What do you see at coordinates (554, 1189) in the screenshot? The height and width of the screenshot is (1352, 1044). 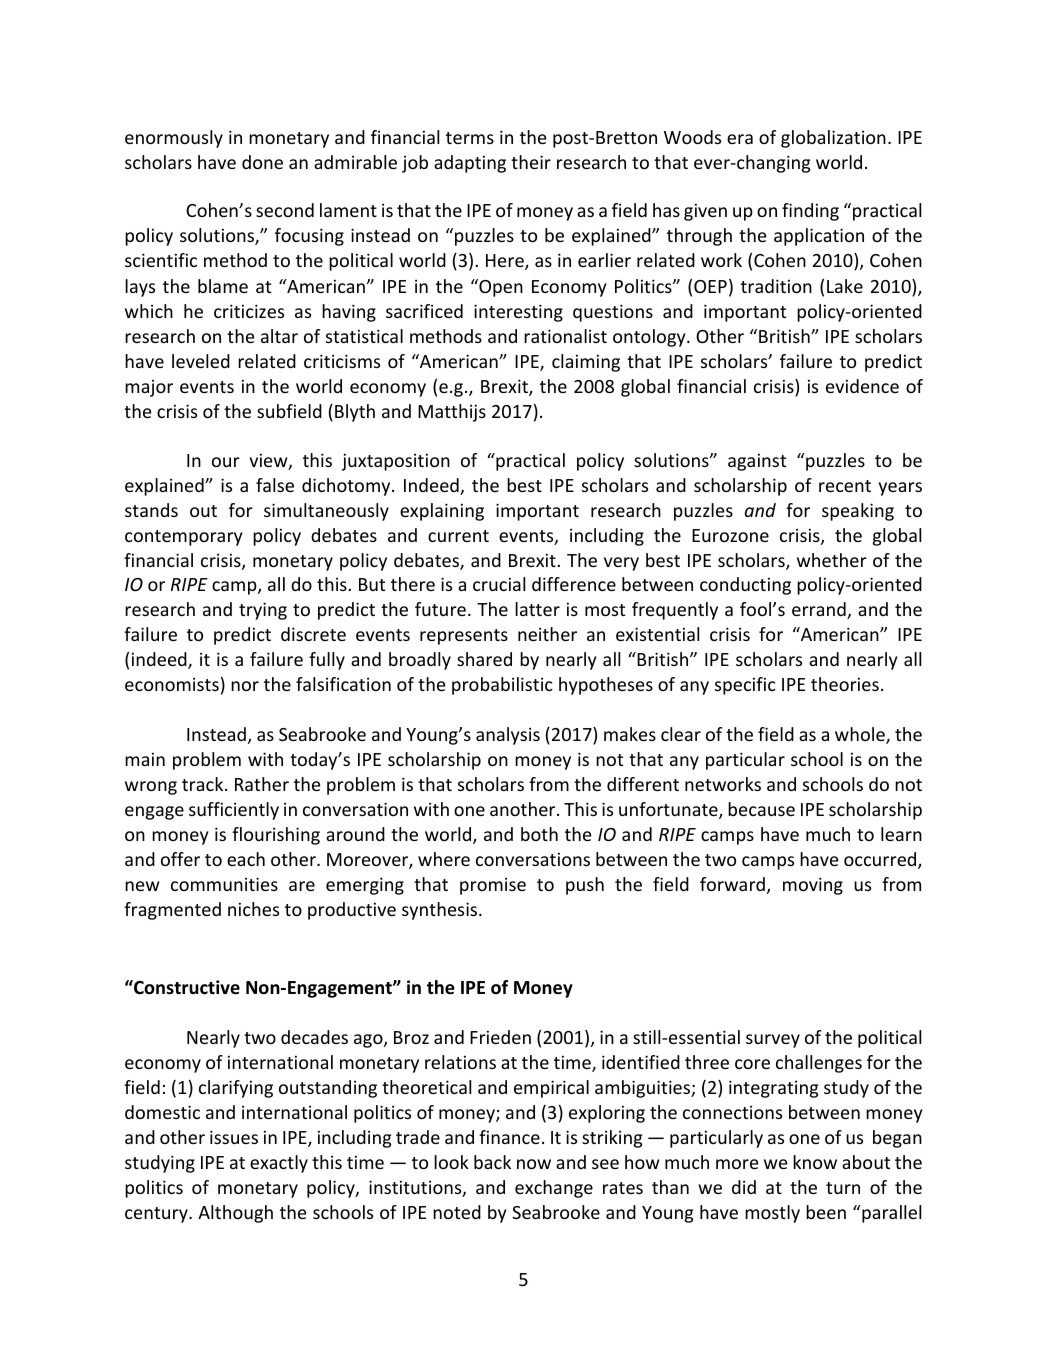 I see `exchange` at bounding box center [554, 1189].
